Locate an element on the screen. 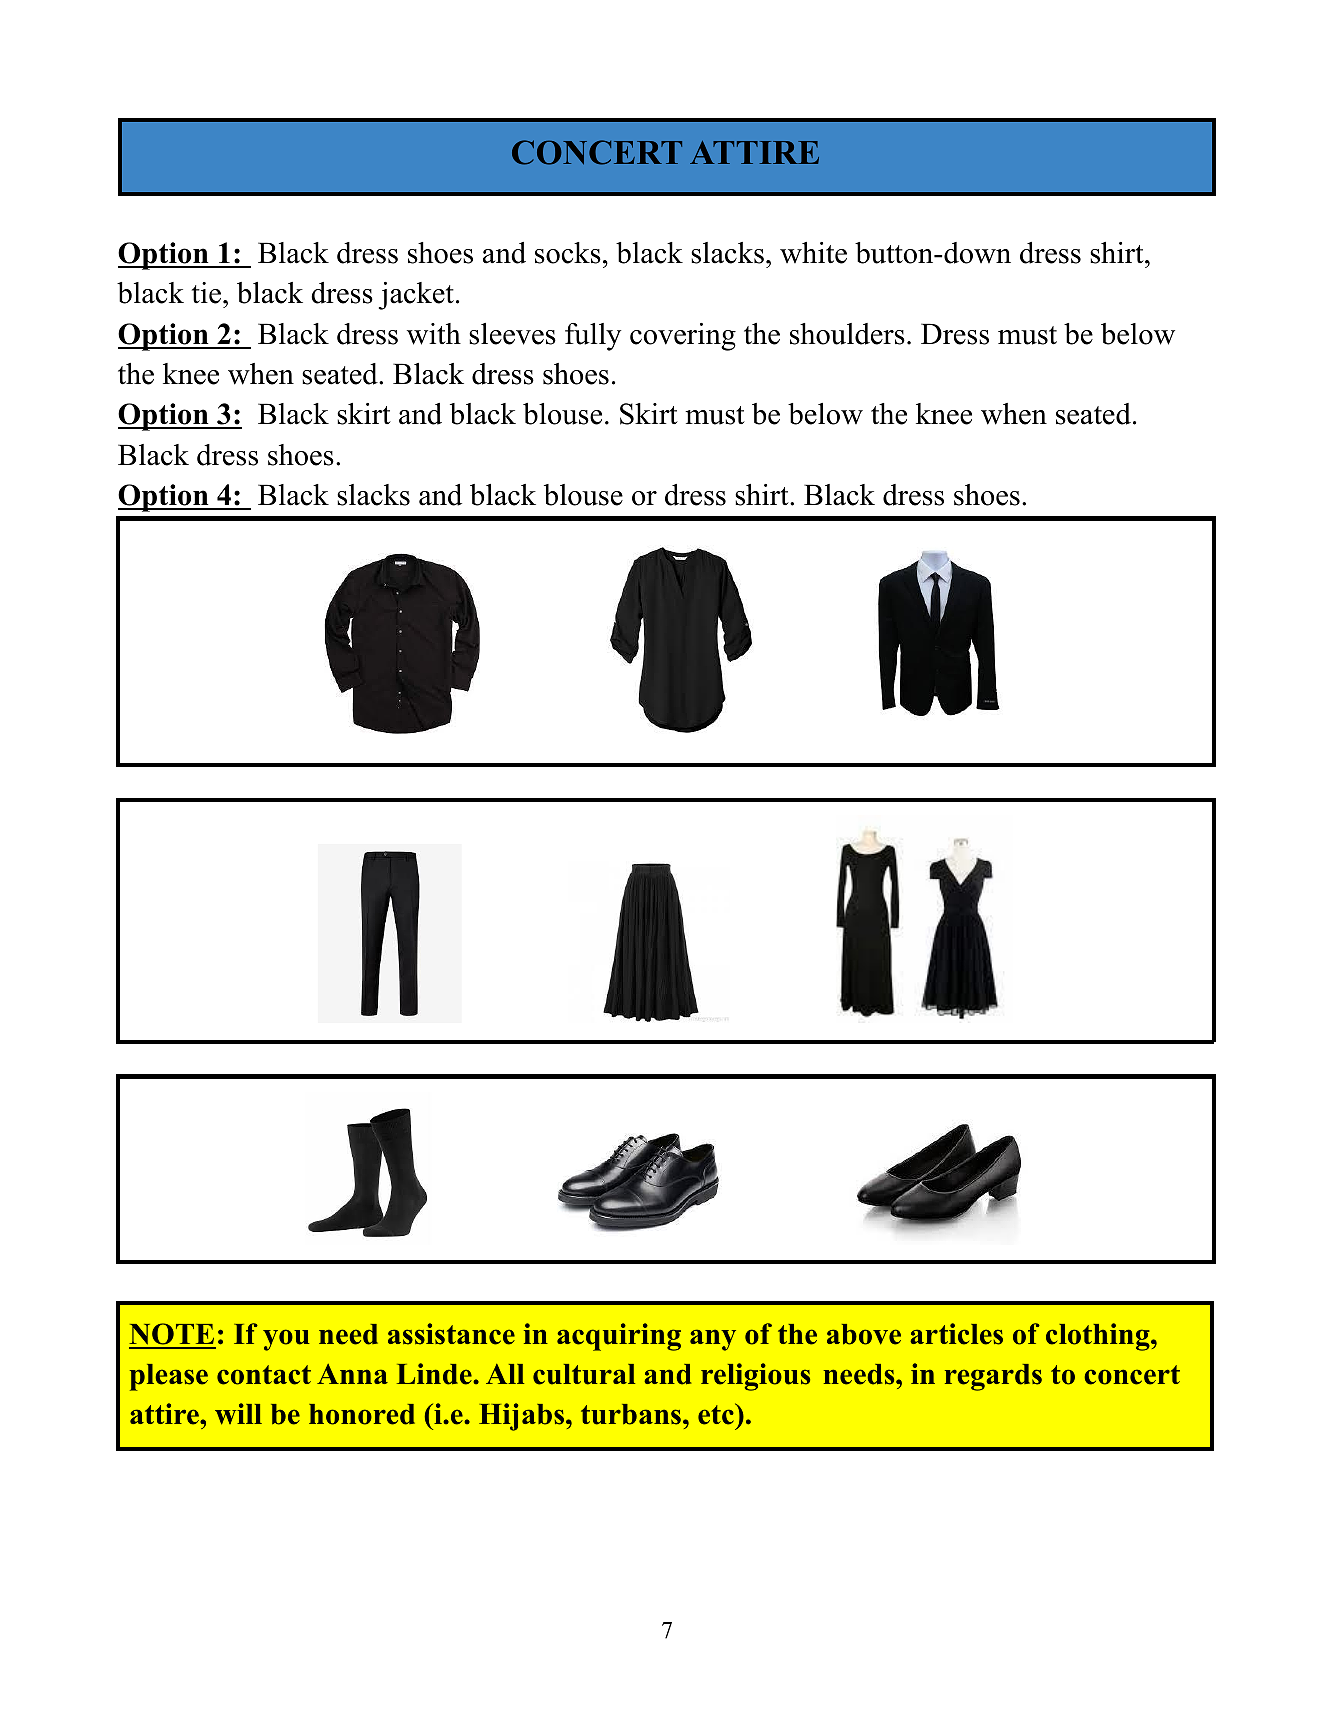 The height and width of the screenshot is (1726, 1334). articles is located at coordinates (956, 1334).
